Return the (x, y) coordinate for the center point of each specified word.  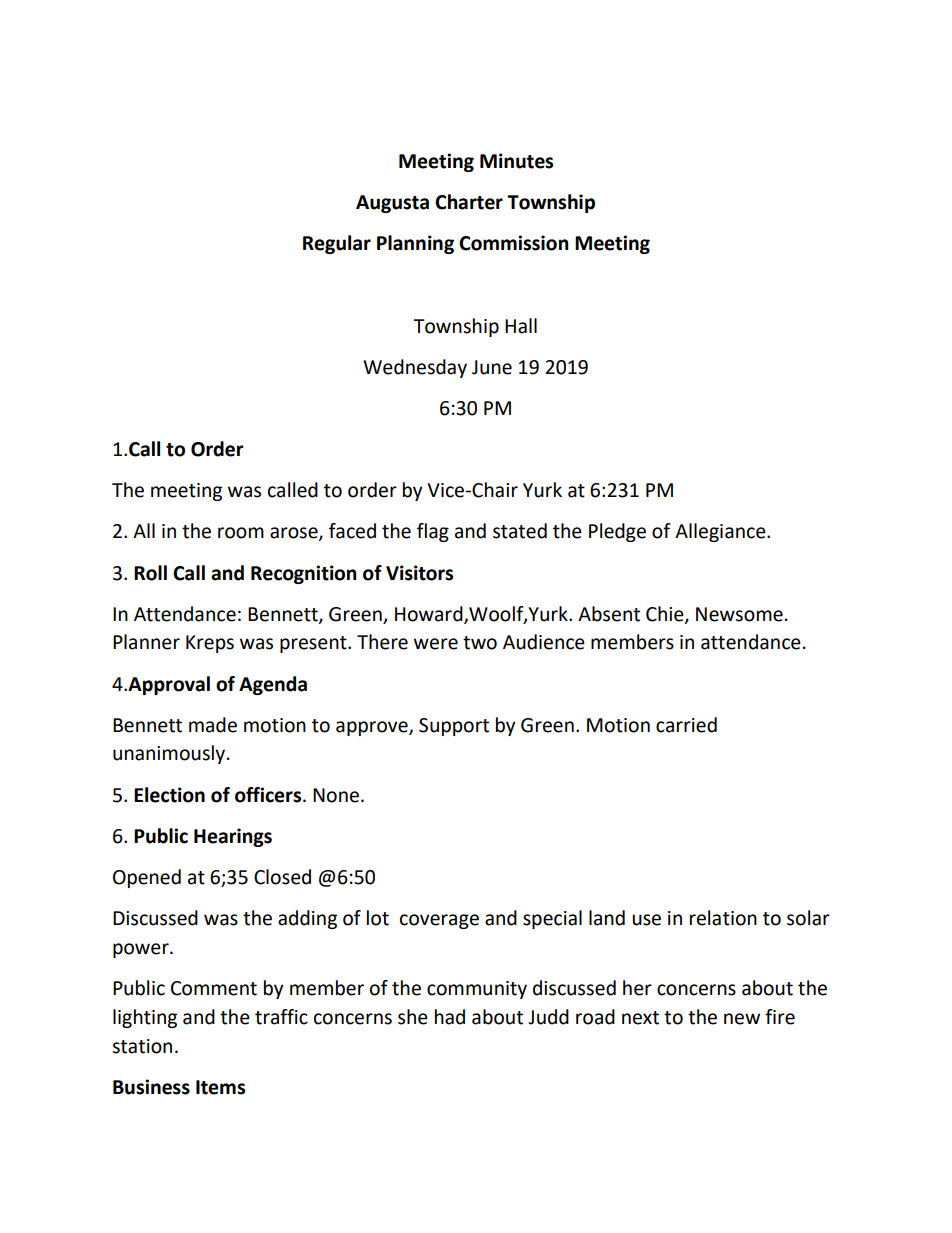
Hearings (233, 837)
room (241, 533)
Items (220, 1087)
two (480, 643)
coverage (439, 921)
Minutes (516, 161)
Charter (469, 202)
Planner (146, 642)
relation (723, 918)
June (492, 367)
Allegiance (721, 532)
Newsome (739, 614)
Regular (337, 244)
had (450, 1017)
